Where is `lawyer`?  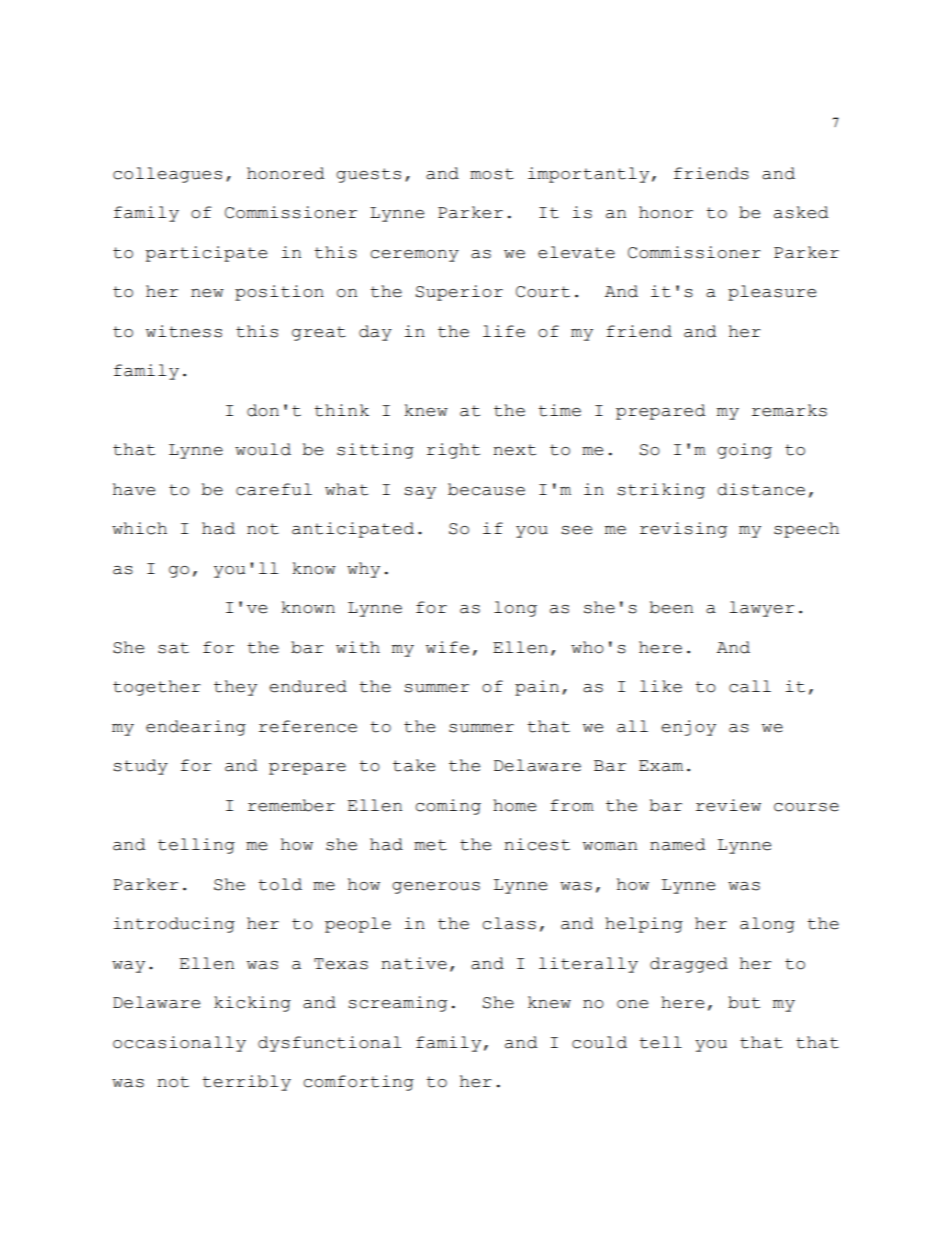
lawyer is located at coordinates (761, 609).
